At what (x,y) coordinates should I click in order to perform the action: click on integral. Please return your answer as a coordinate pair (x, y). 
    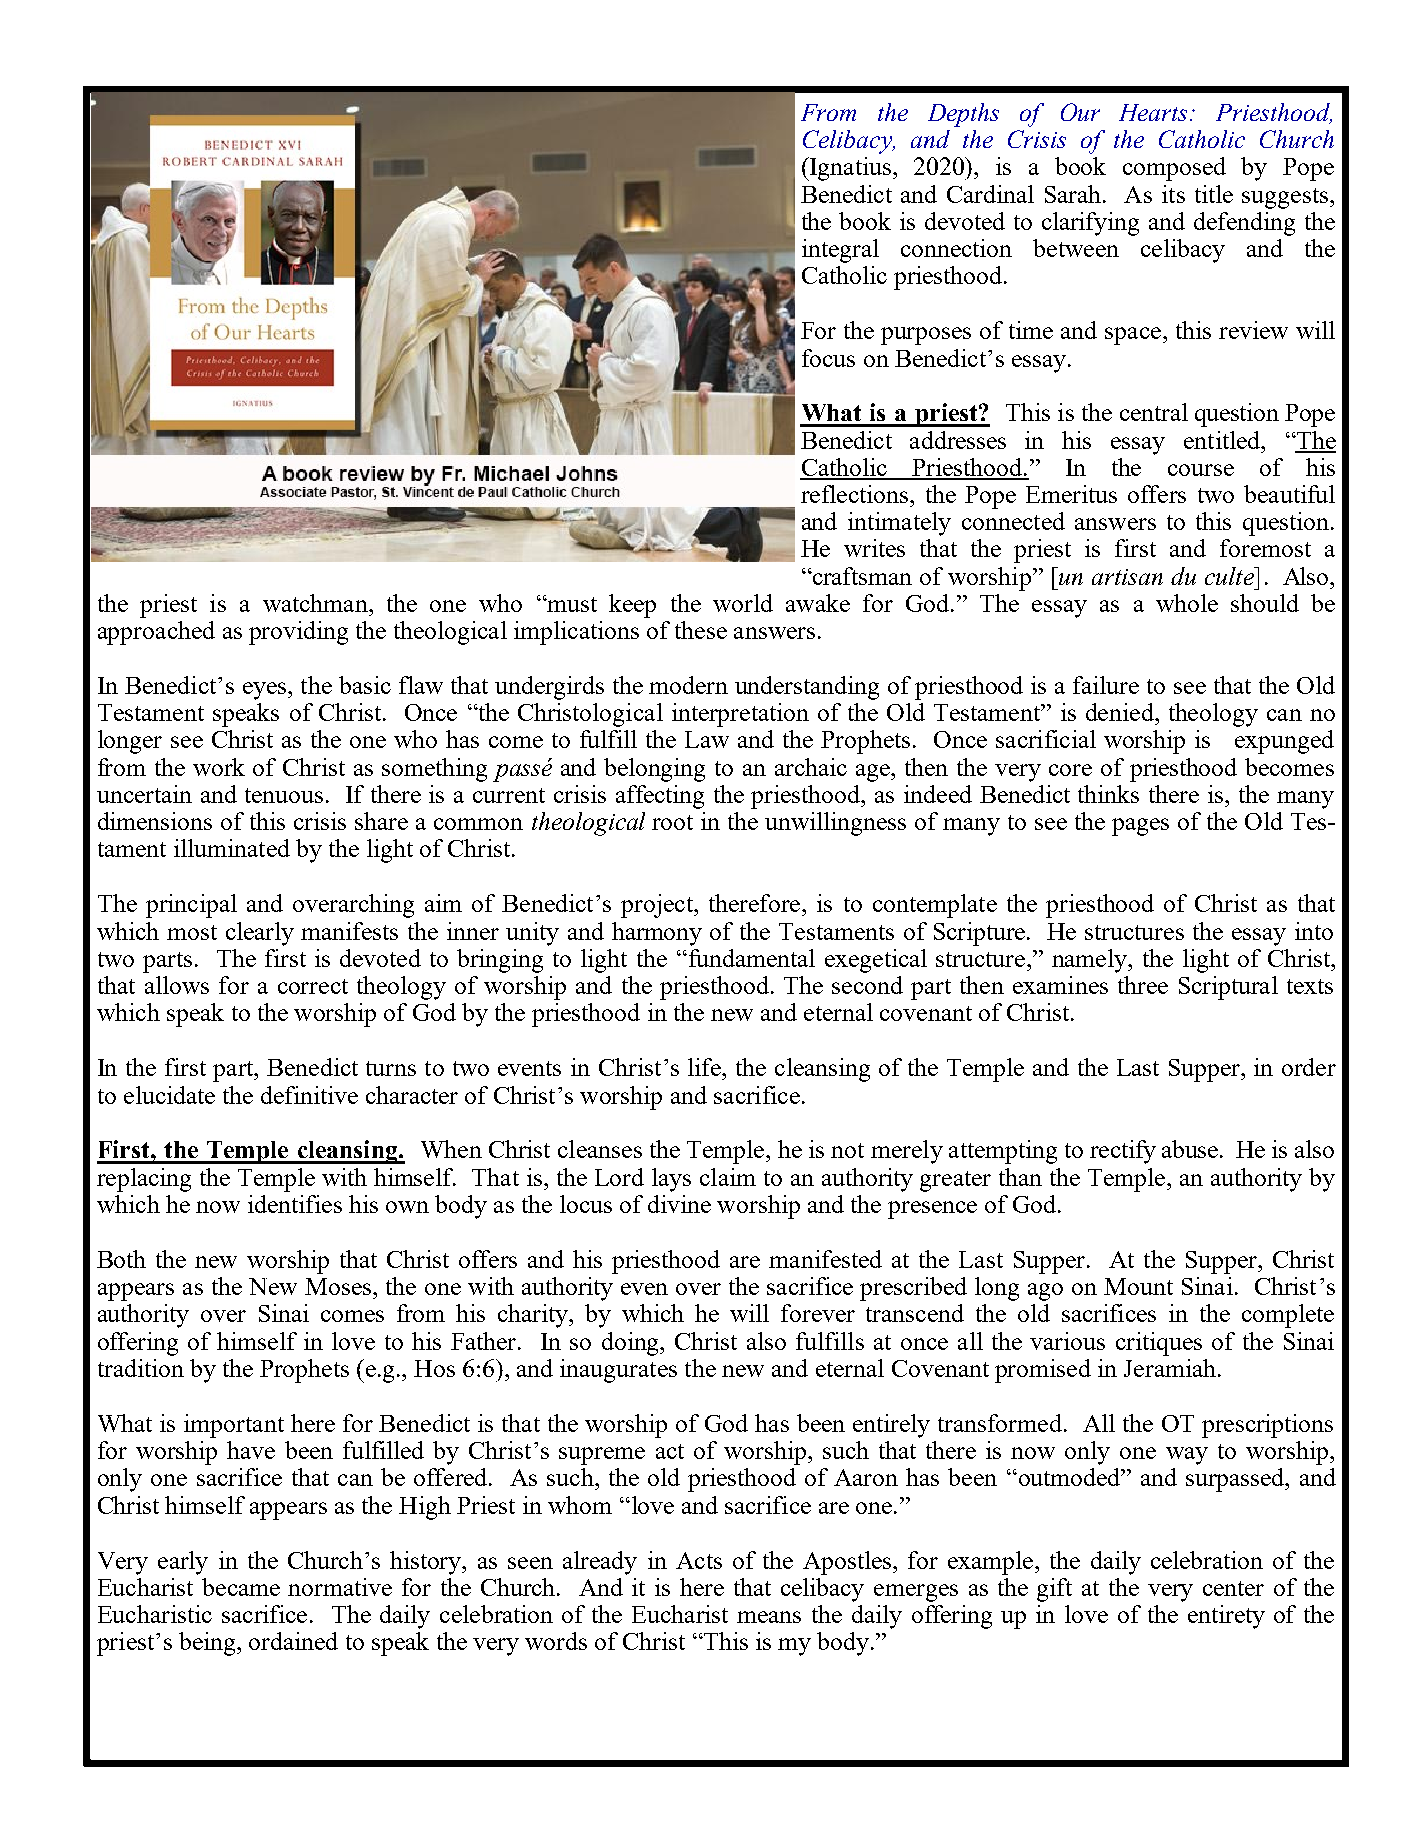
    Looking at the image, I should click on (840, 251).
